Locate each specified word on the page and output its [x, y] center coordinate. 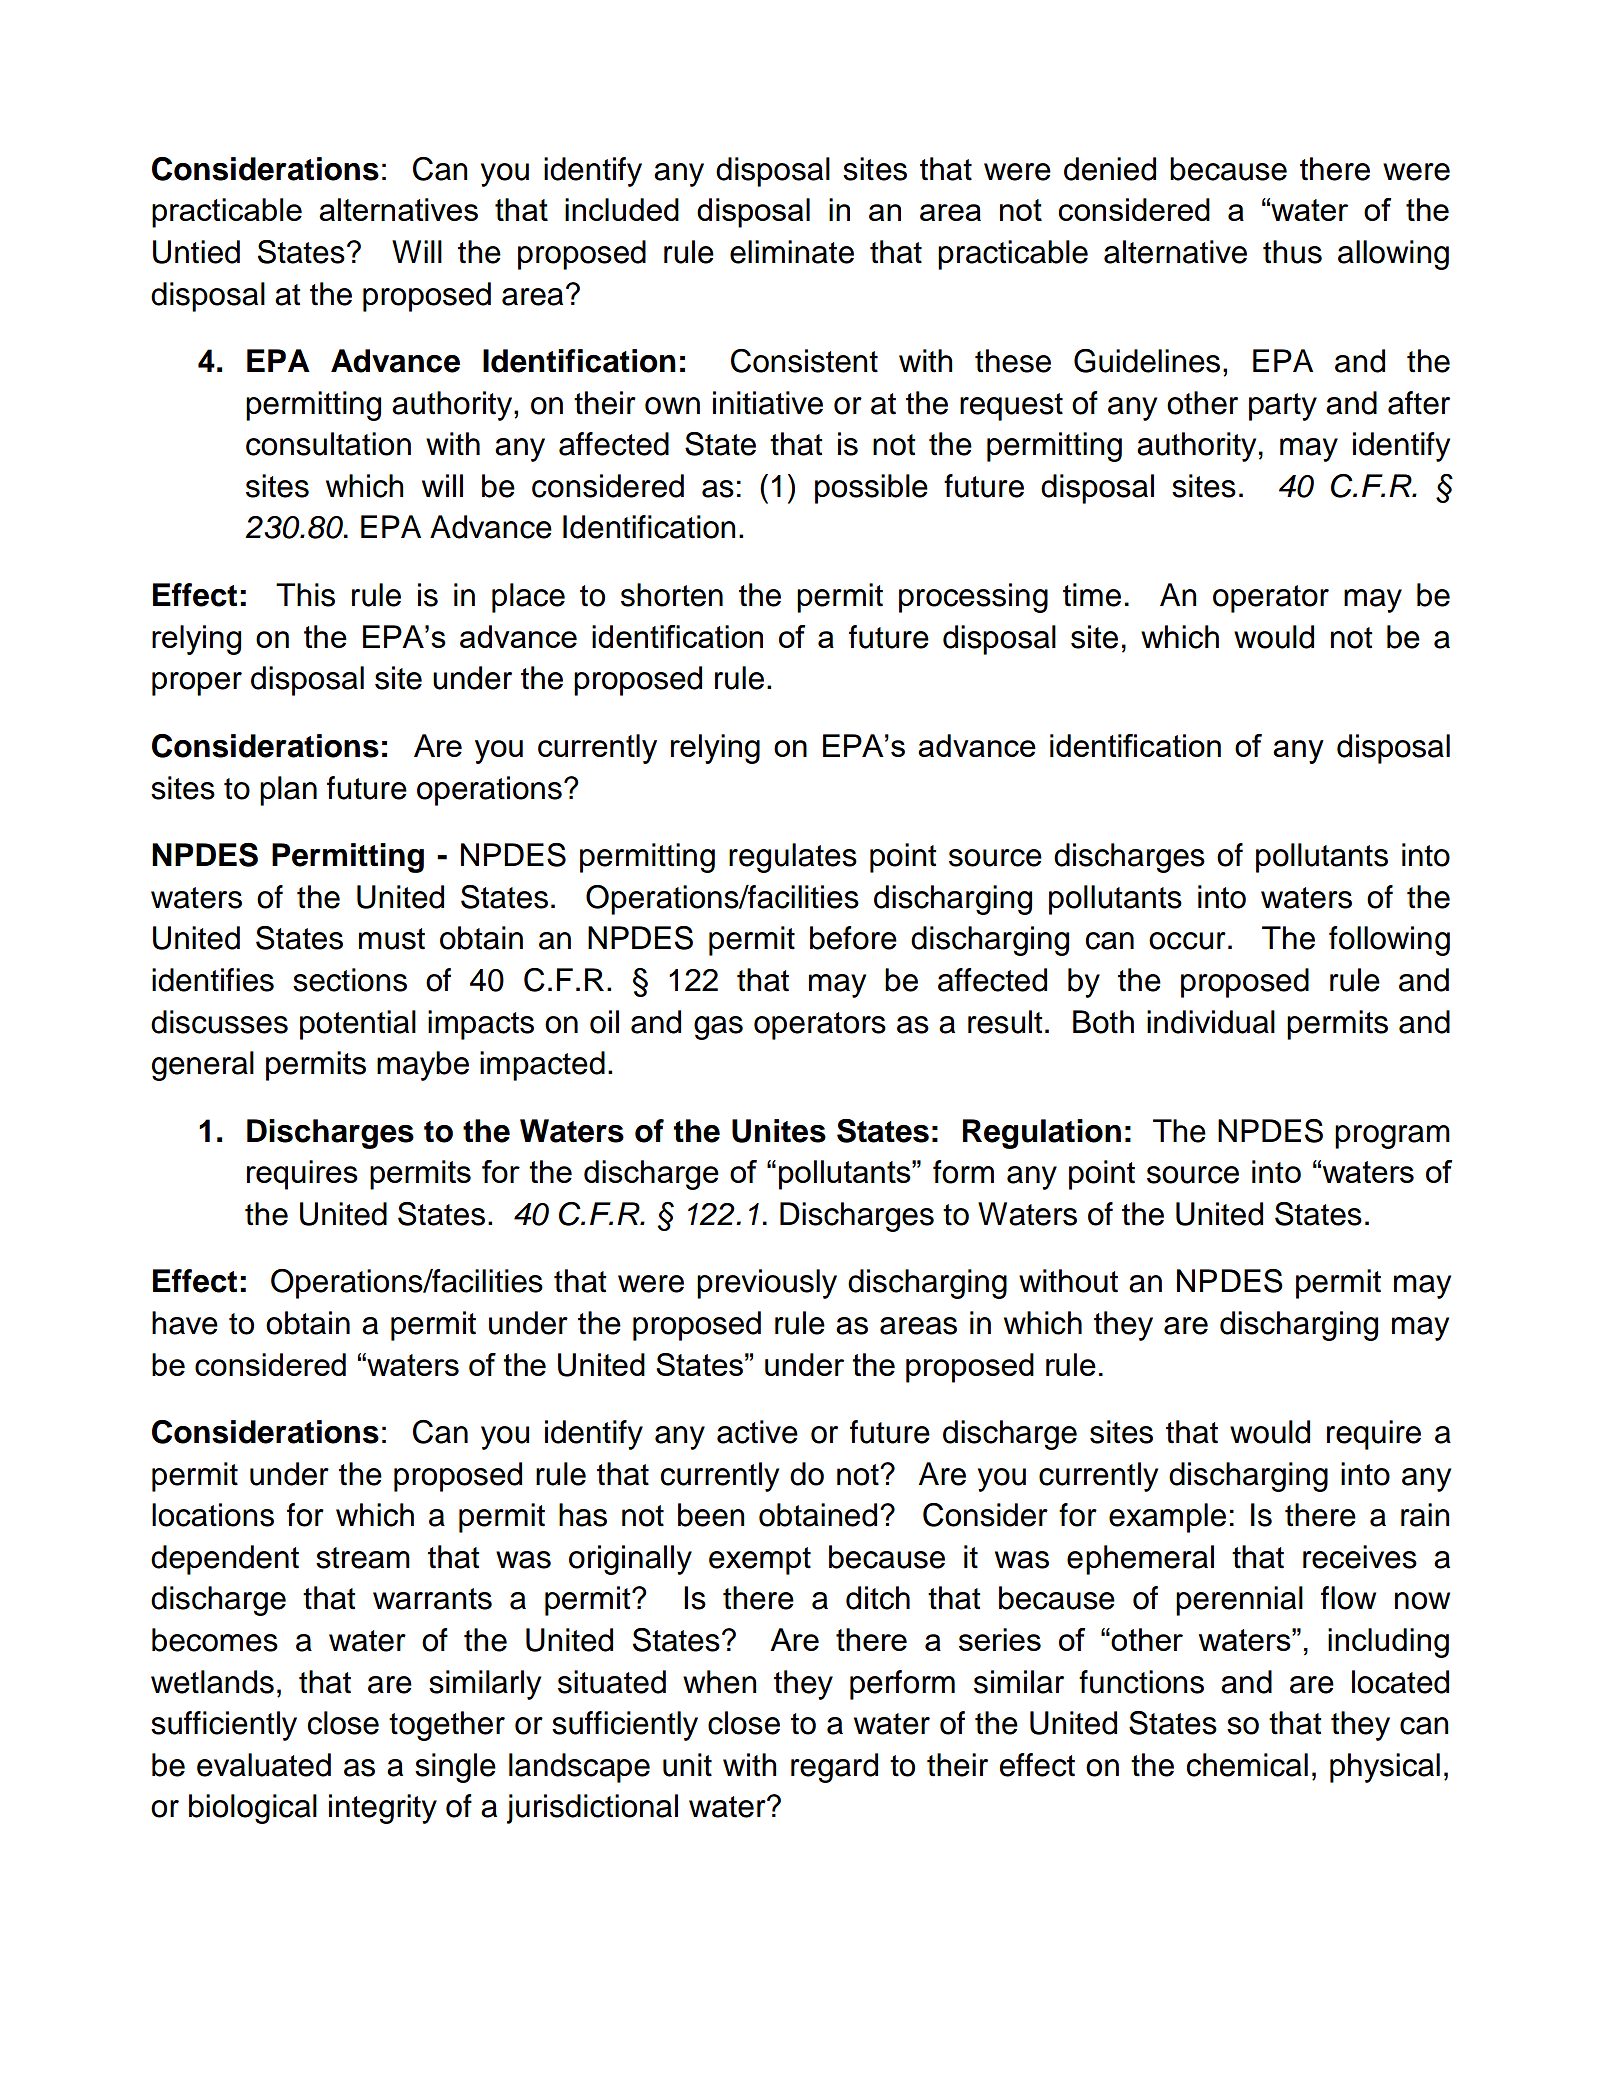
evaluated [264, 1765]
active [757, 1432]
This [305, 595]
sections [350, 980]
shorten [672, 595]
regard [834, 1768]
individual [1211, 1022]
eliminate [792, 252]
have [185, 1323]
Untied [196, 252]
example [1167, 1518]
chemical [1247, 1765]
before [853, 938]
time [1092, 595]
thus [1292, 252]
